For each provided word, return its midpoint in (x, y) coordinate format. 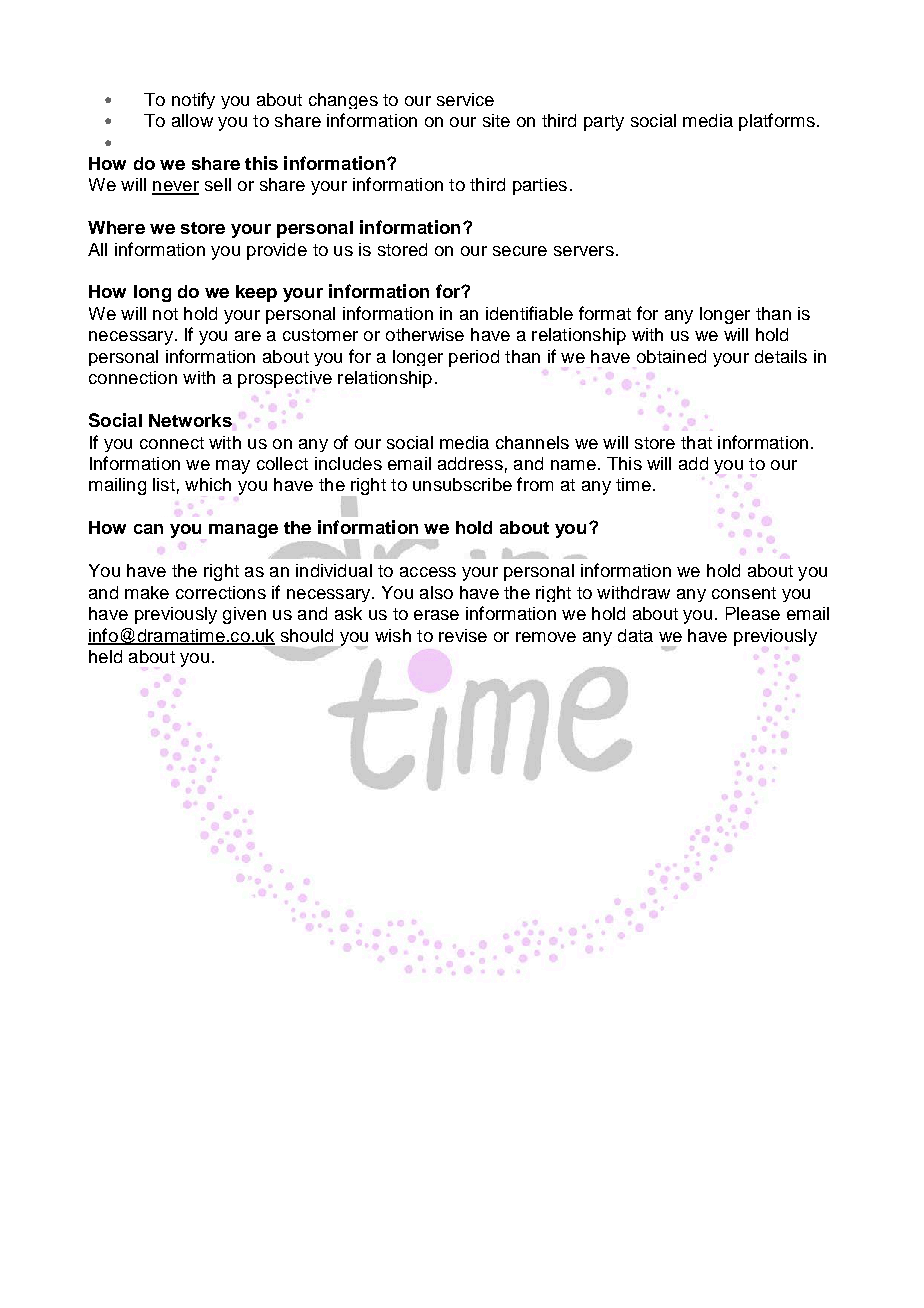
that (696, 442)
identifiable (529, 313)
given (244, 615)
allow (192, 120)
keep (256, 293)
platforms (777, 122)
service (465, 99)
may (233, 467)
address (470, 463)
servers (584, 251)
